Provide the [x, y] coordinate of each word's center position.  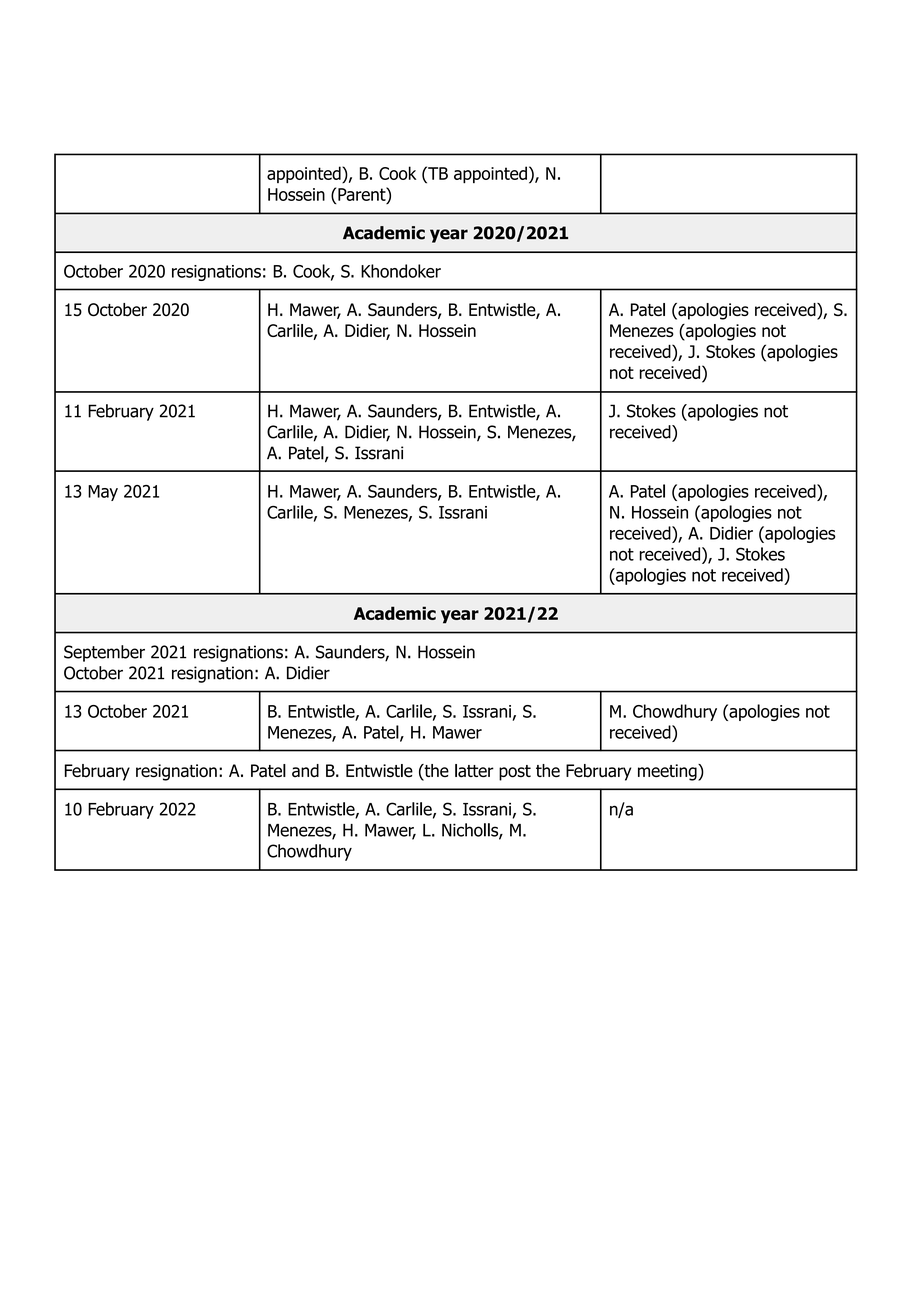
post [515, 773]
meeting [668, 772]
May [103, 493]
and [305, 770]
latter [474, 771]
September [104, 653]
